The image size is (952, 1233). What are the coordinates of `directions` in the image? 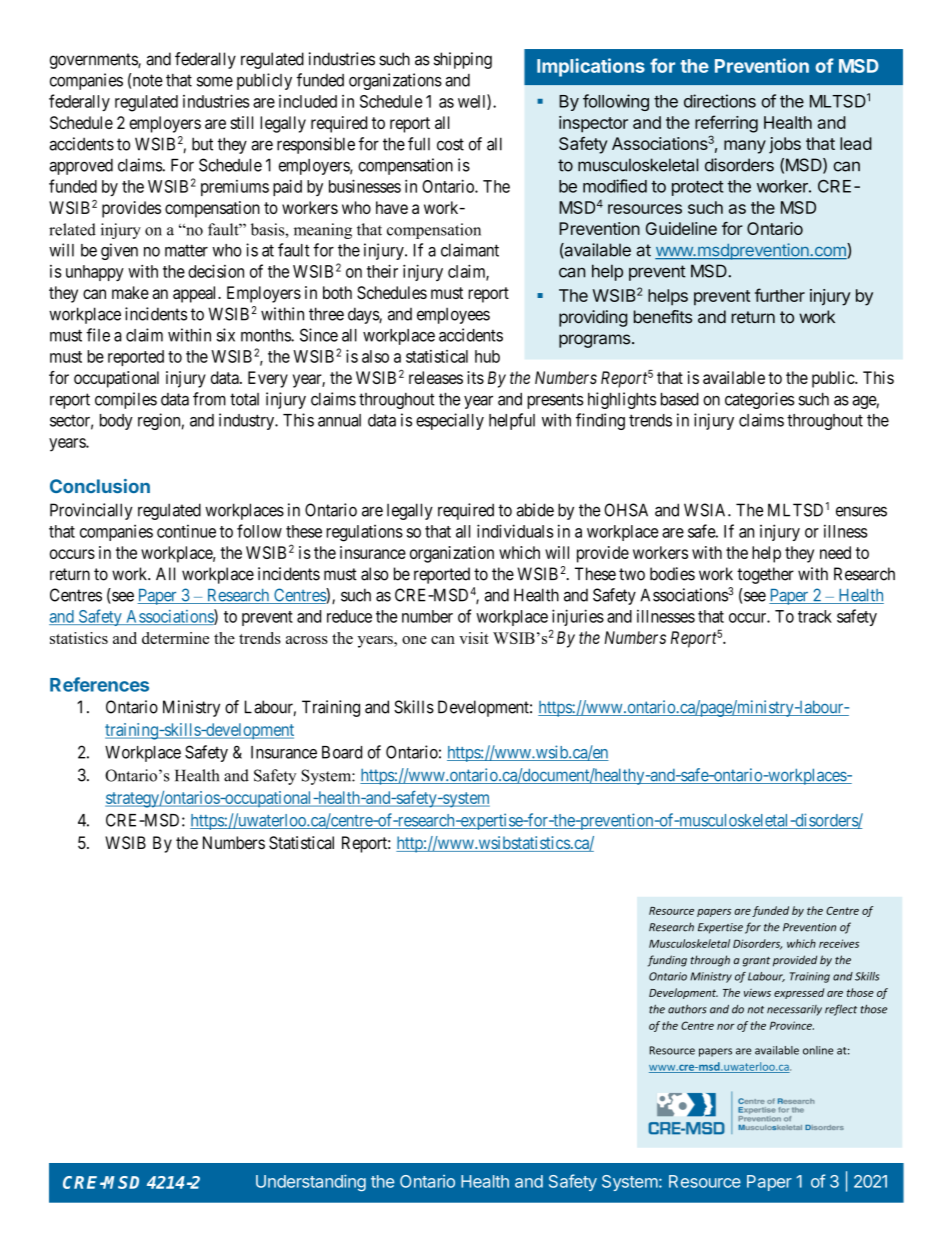 It's located at (720, 101).
